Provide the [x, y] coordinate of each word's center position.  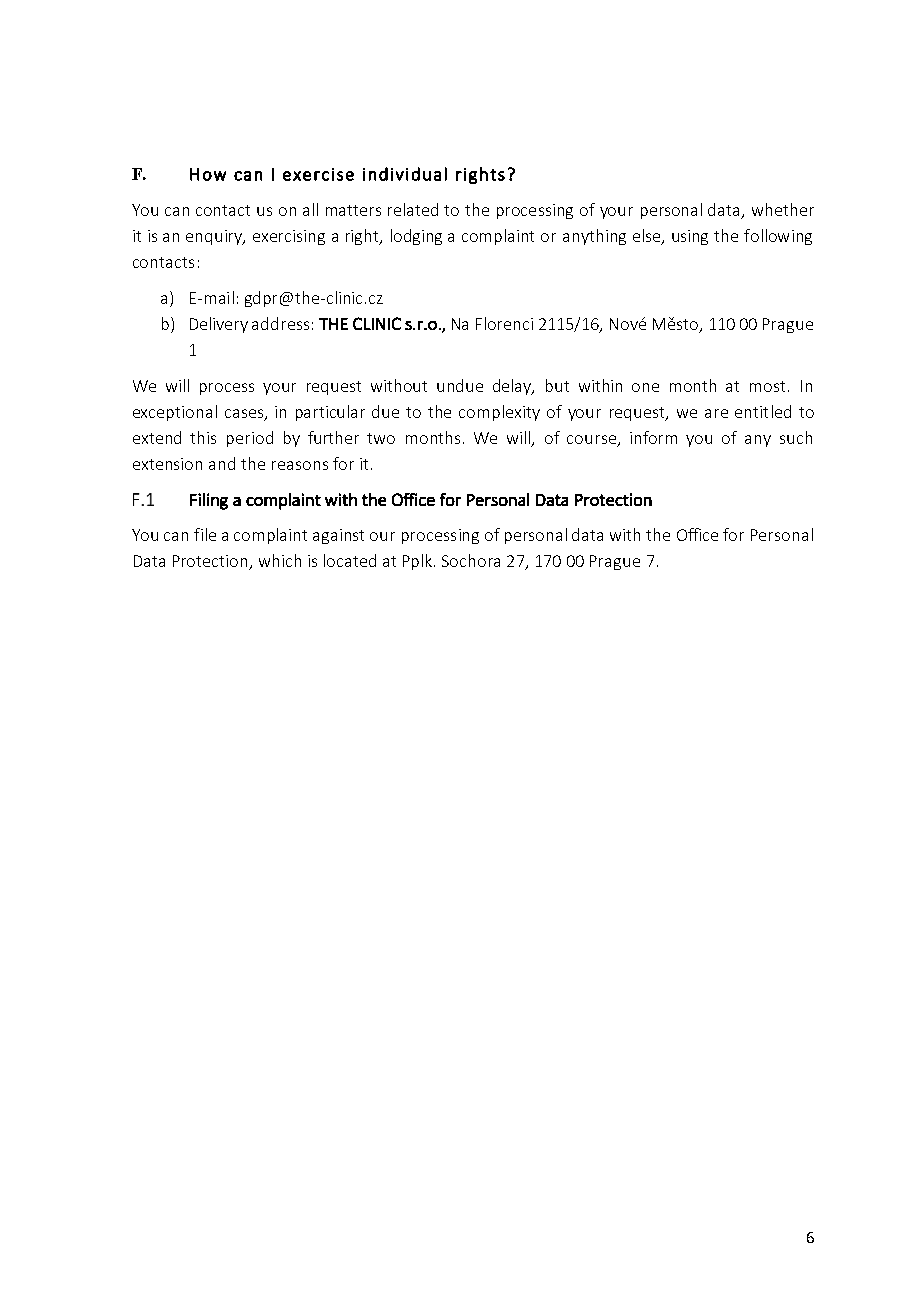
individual [405, 174]
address [280, 323]
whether [783, 209]
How [208, 174]
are [716, 413]
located [350, 560]
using [690, 237]
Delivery [219, 325]
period [250, 439]
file [205, 534]
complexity [499, 413]
